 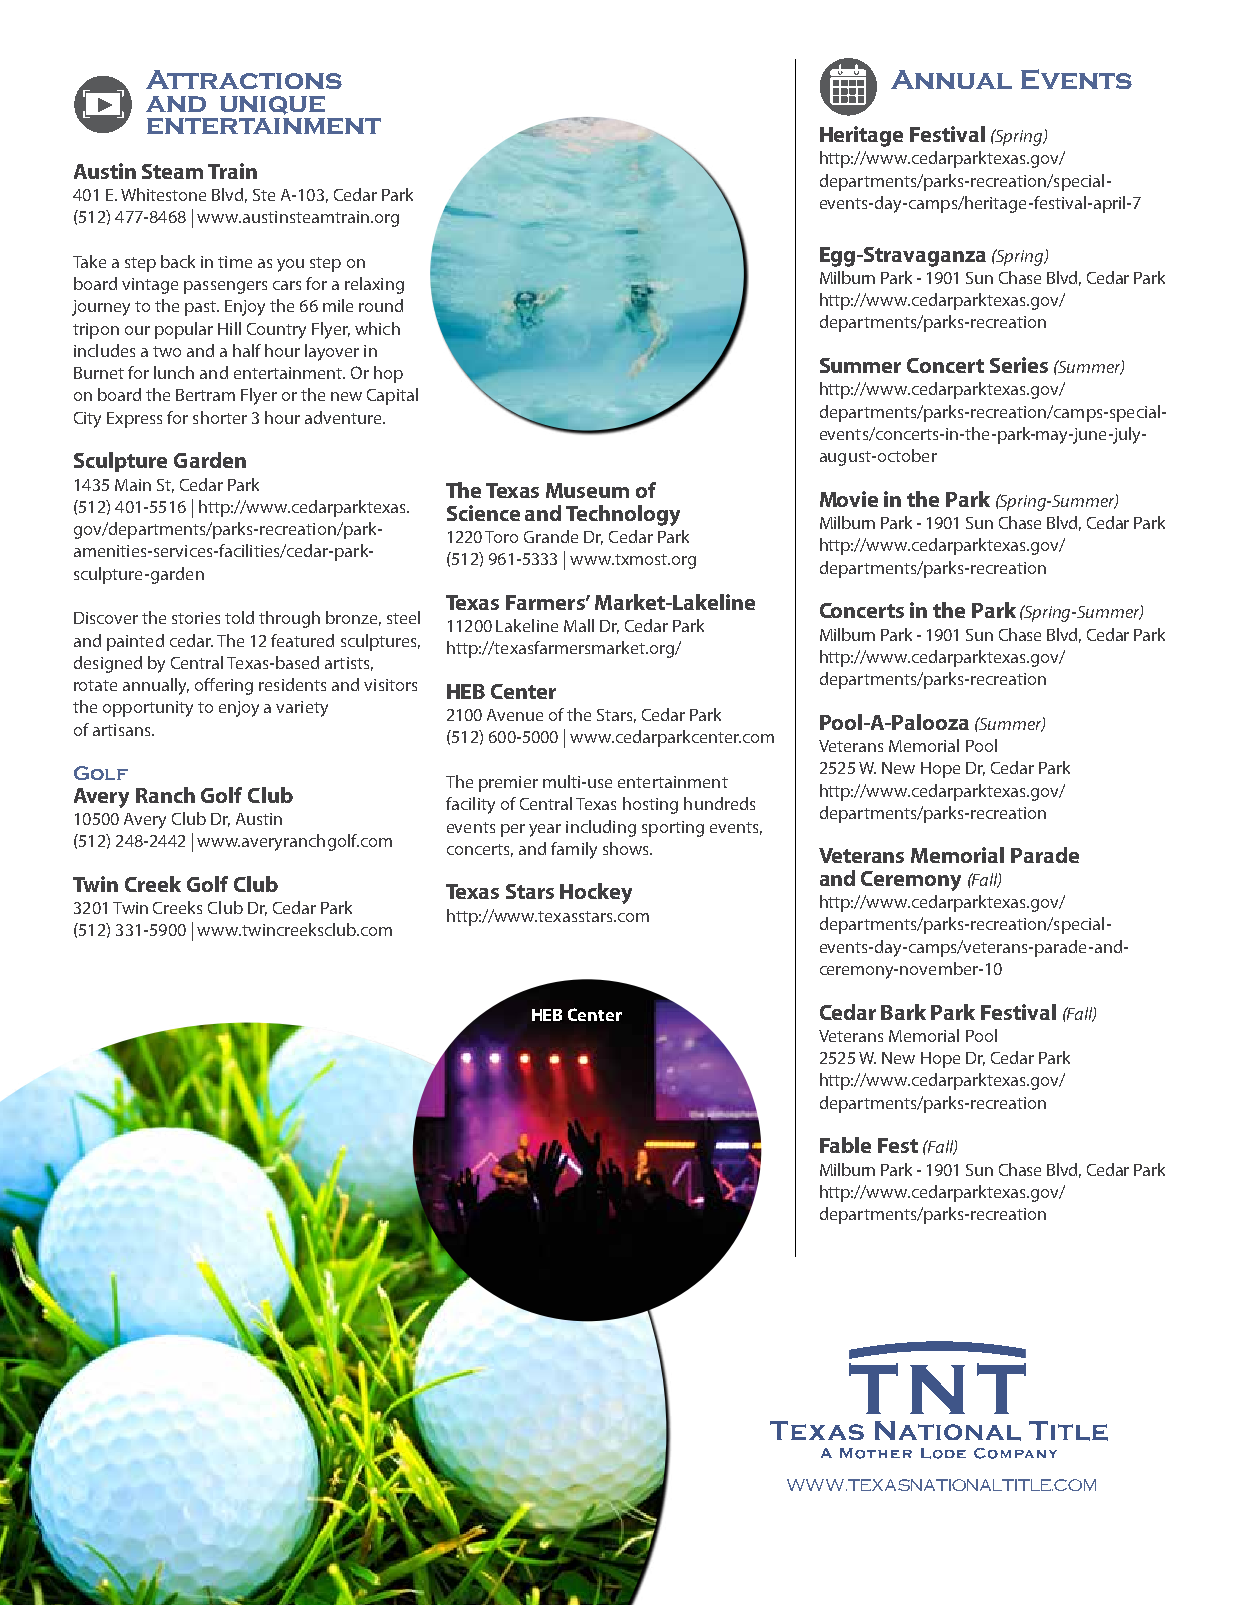 I want to click on shorter, so click(x=220, y=417).
